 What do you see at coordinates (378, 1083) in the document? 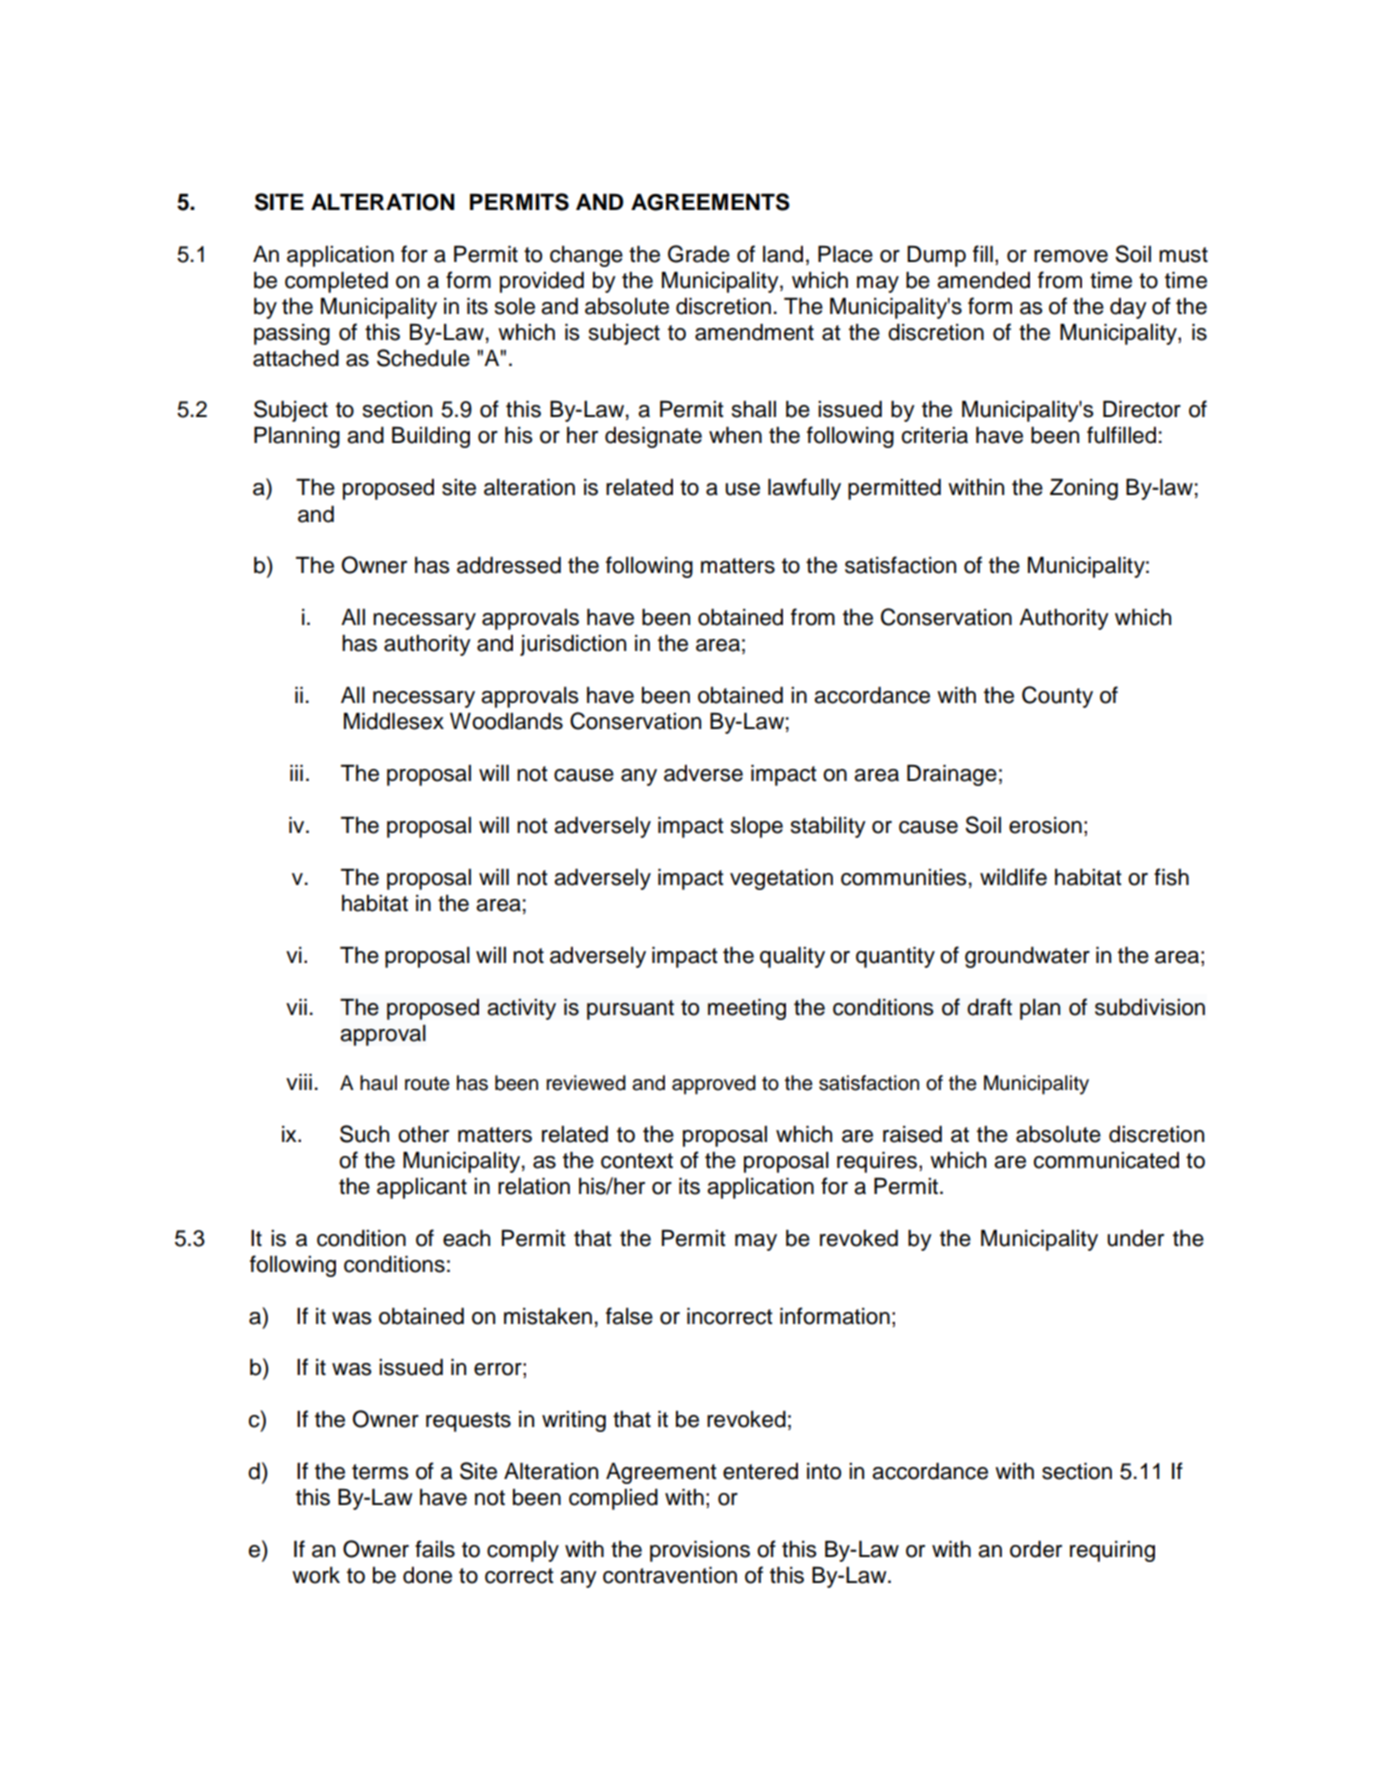
I see `haul` at bounding box center [378, 1083].
